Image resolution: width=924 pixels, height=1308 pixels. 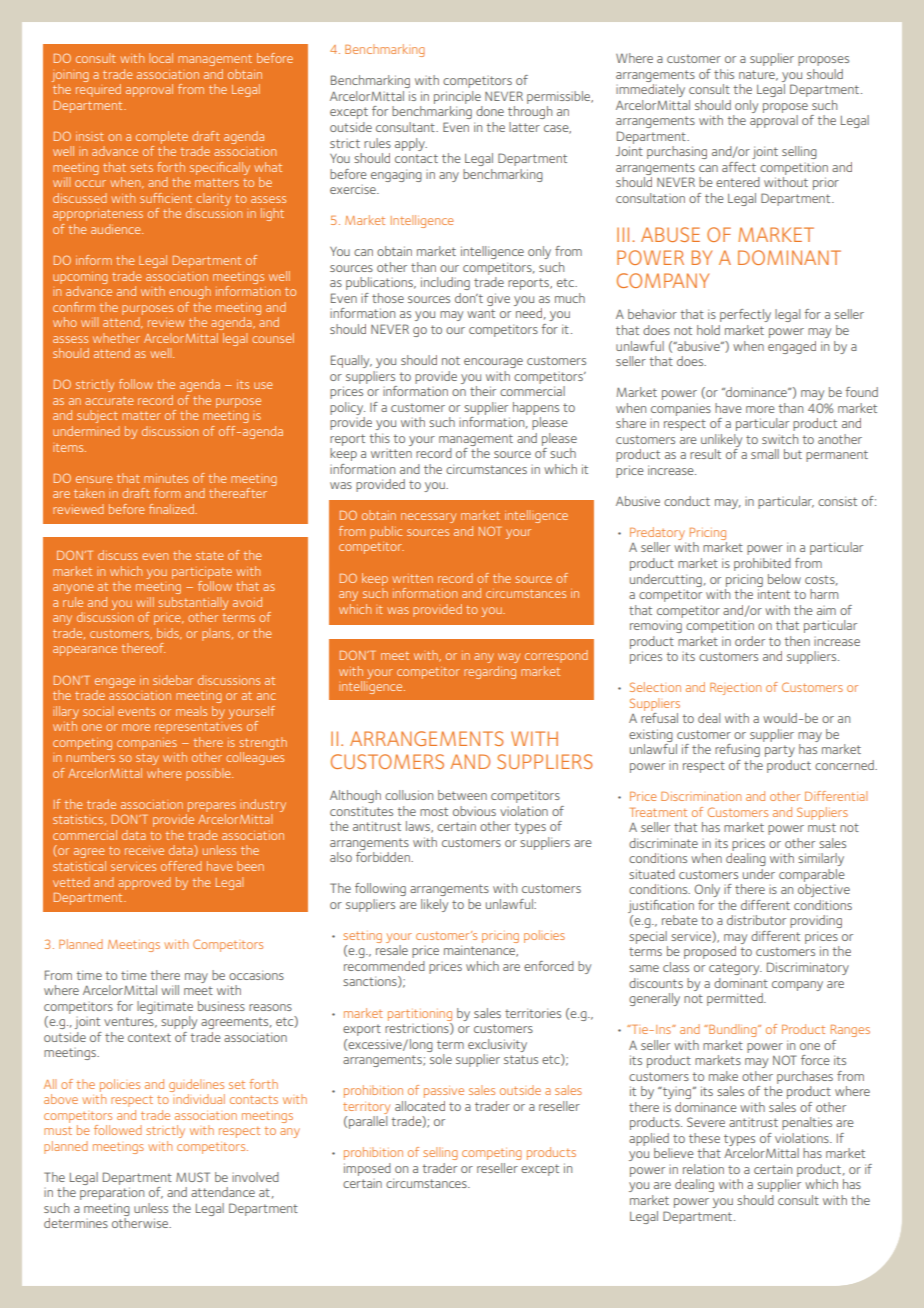 What do you see at coordinates (457, 97) in the page?
I see `principle` at bounding box center [457, 97].
